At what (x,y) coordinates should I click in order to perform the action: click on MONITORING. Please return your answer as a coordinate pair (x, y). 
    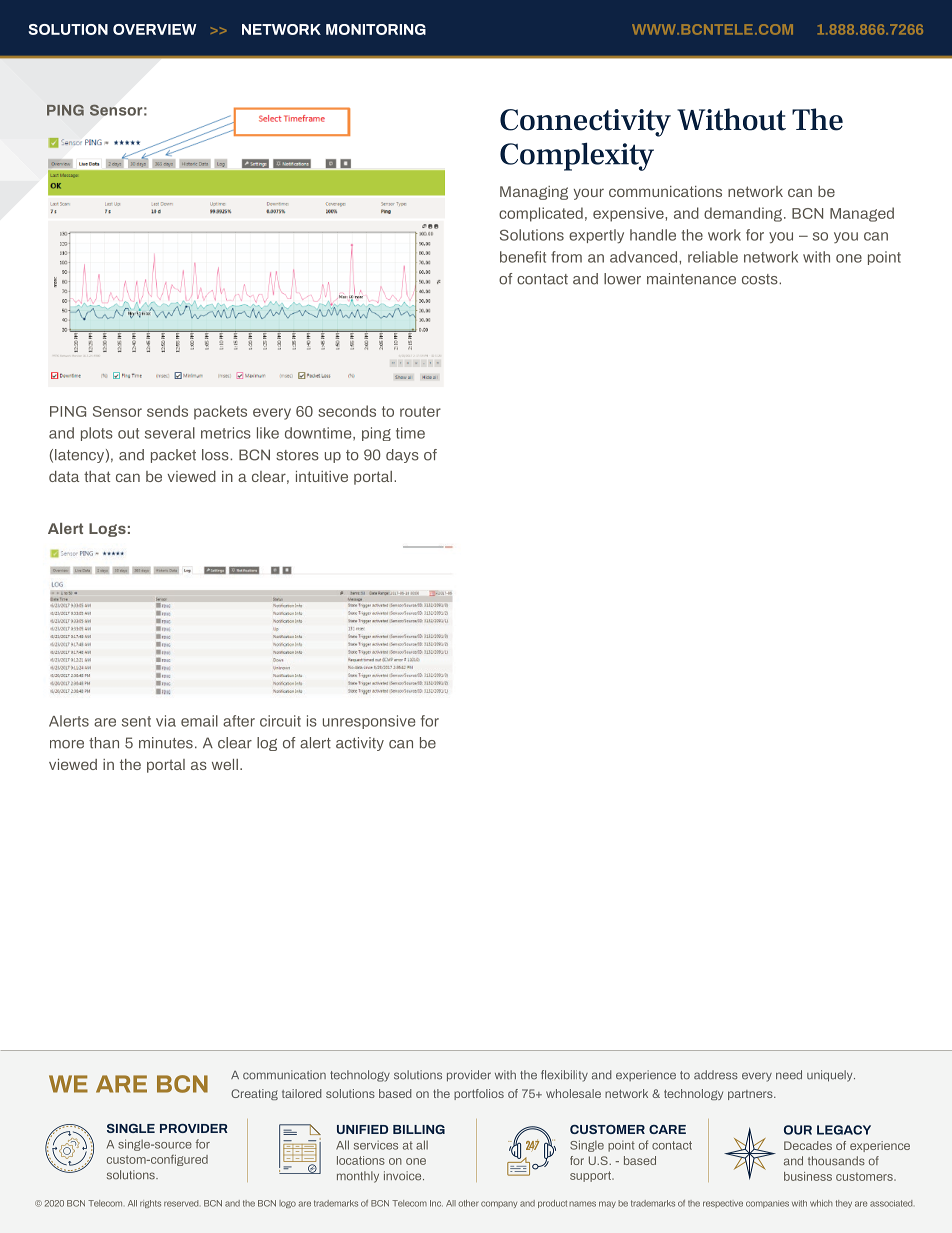
    Looking at the image, I should click on (376, 29).
